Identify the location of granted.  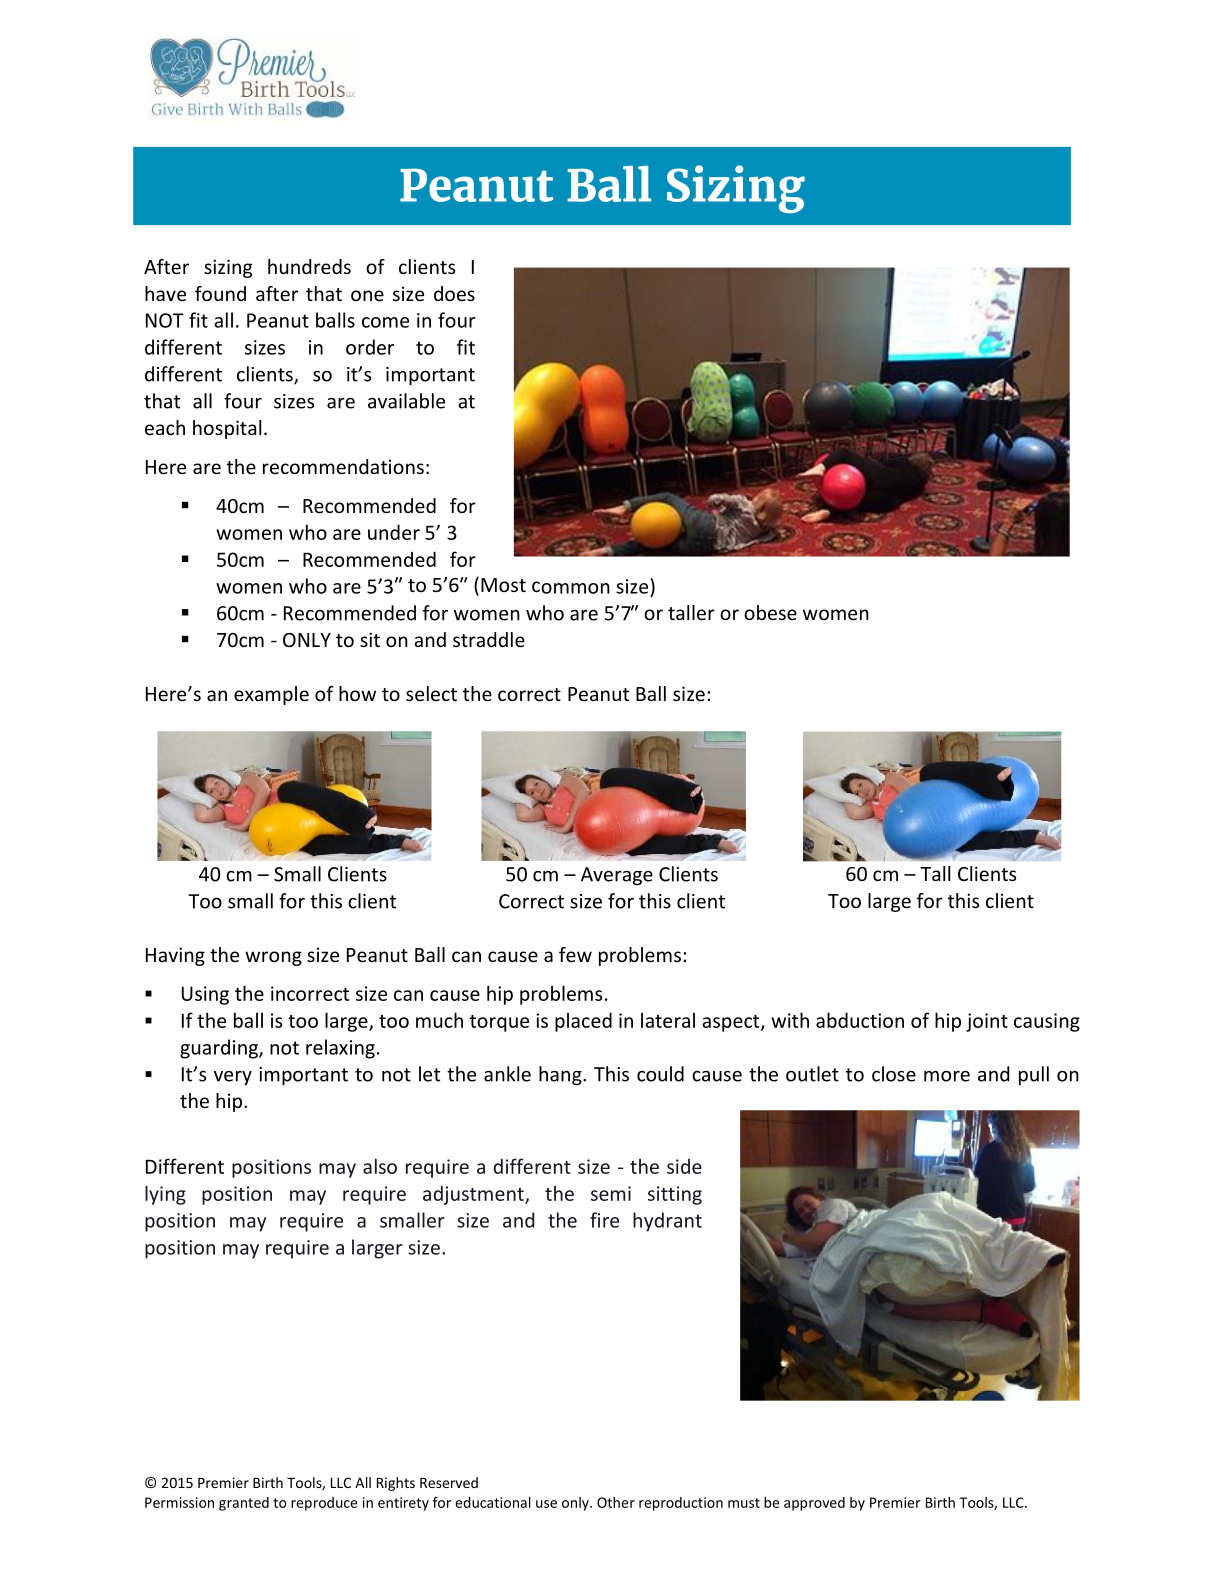
(244, 1504).
